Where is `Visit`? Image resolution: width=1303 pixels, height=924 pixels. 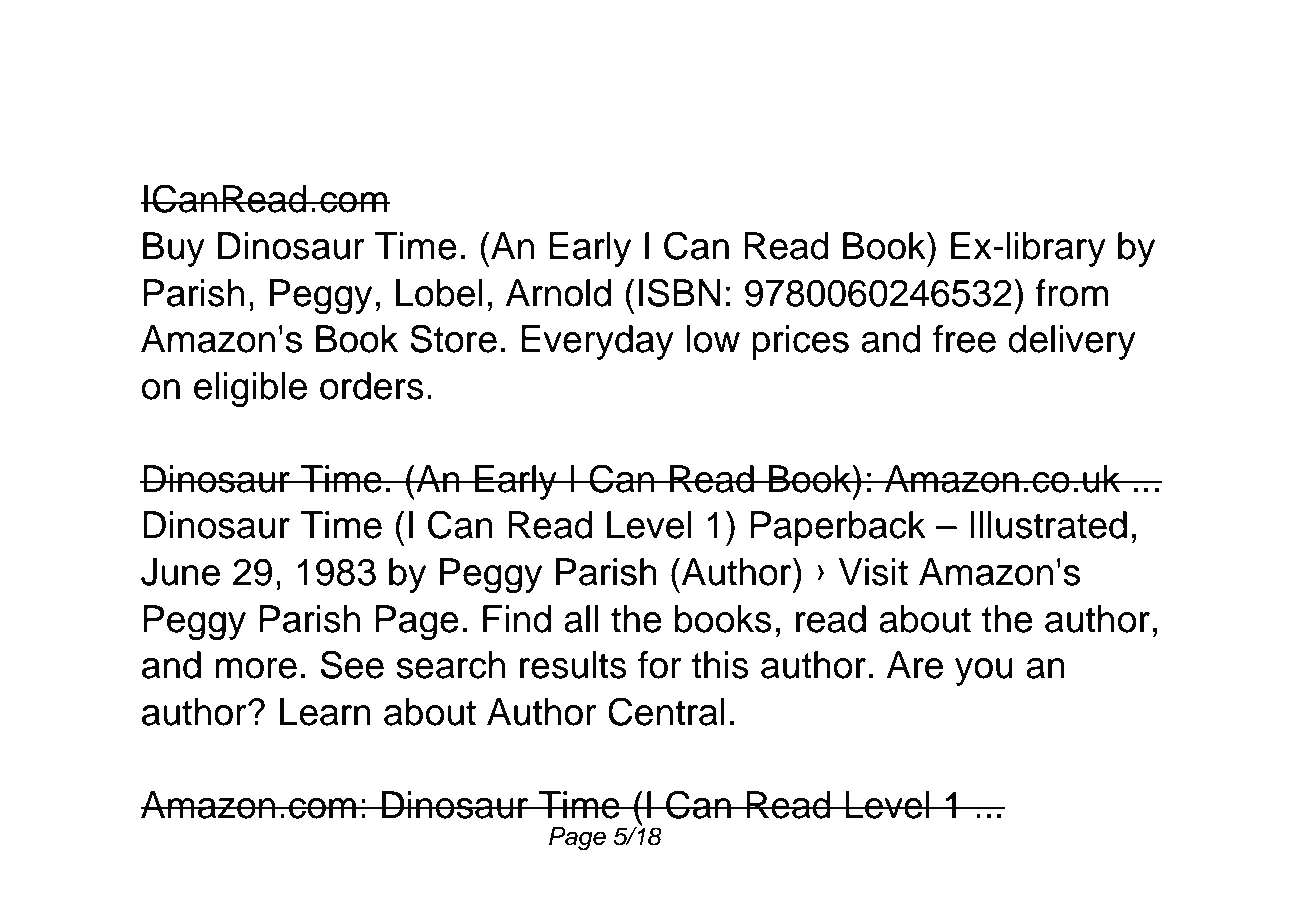
Visit is located at coordinates (873, 572).
